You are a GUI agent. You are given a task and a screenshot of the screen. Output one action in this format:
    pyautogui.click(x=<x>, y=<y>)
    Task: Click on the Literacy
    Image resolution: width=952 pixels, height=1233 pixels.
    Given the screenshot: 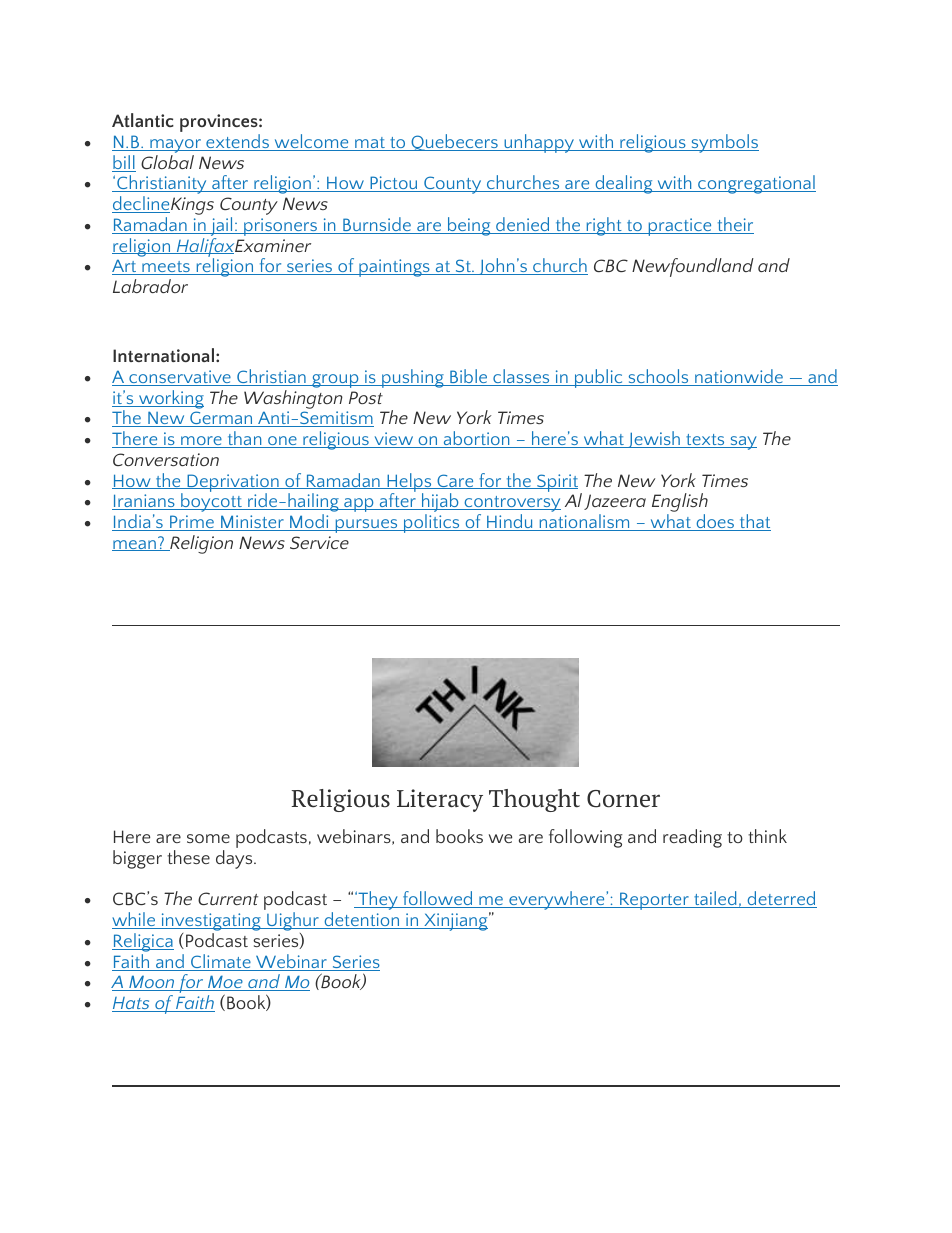 What is the action you would take?
    pyautogui.click(x=440, y=800)
